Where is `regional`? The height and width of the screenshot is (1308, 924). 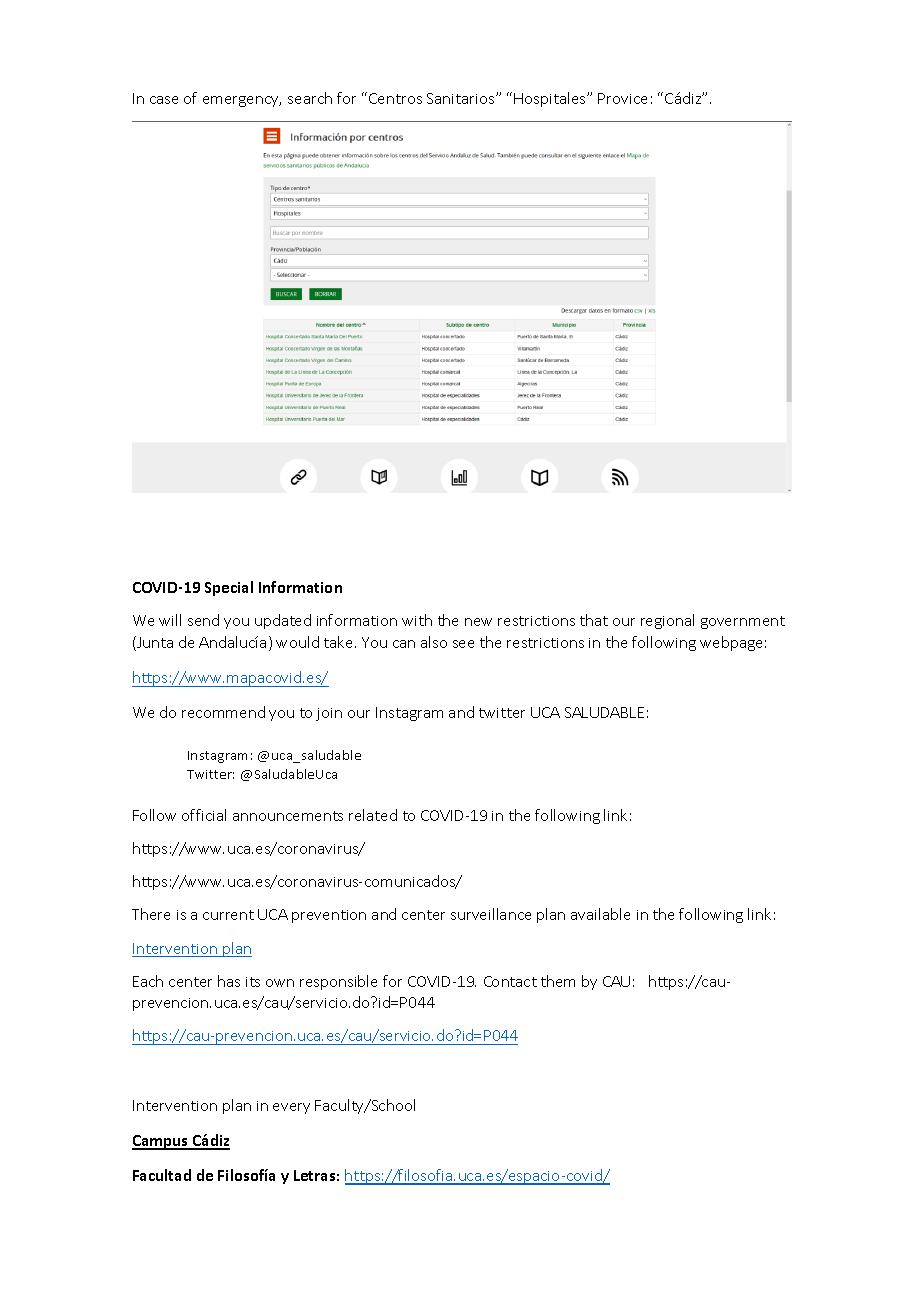
regional is located at coordinates (667, 621).
